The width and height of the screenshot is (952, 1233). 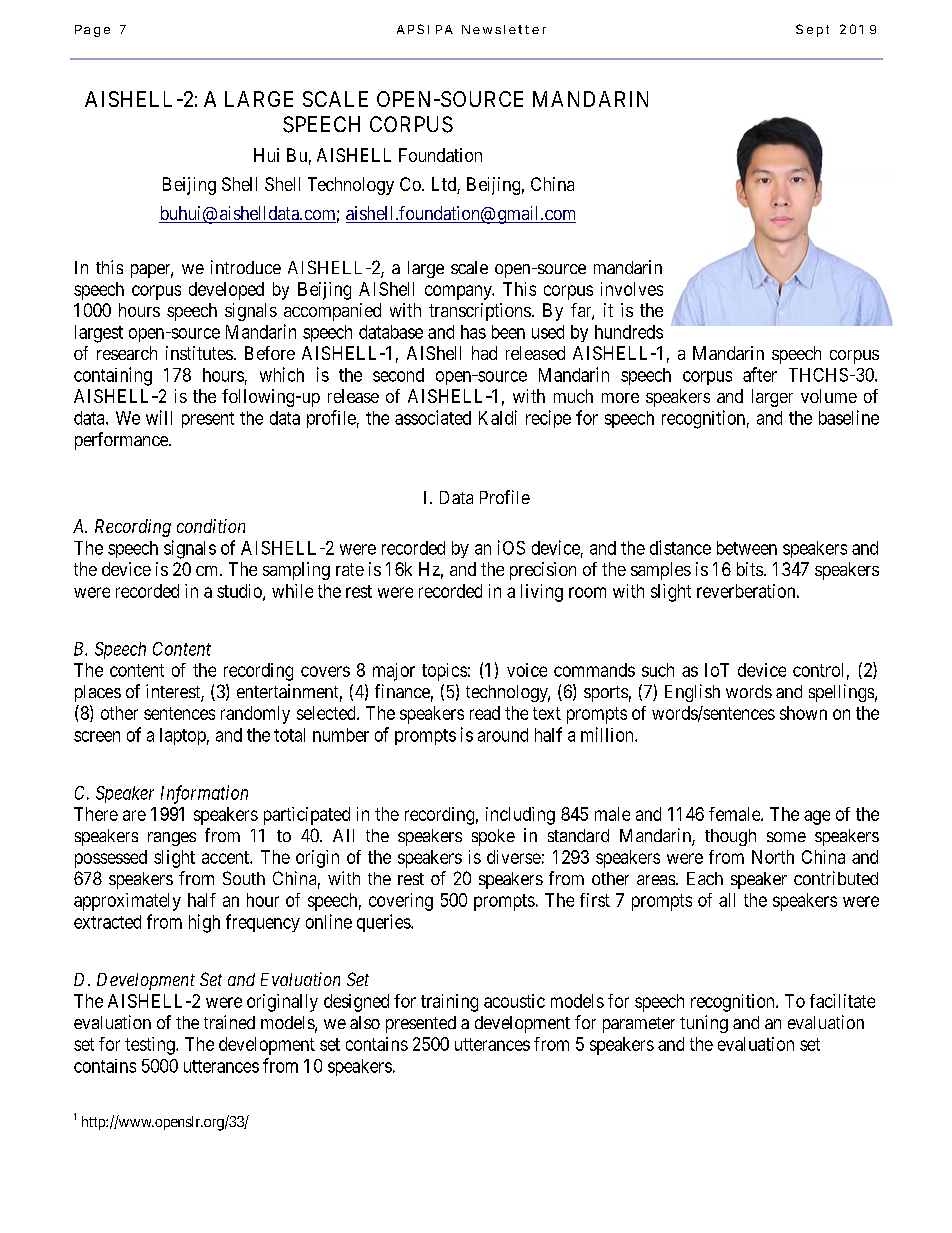 What do you see at coordinates (543, 571) in the screenshot?
I see `precision` at bounding box center [543, 571].
